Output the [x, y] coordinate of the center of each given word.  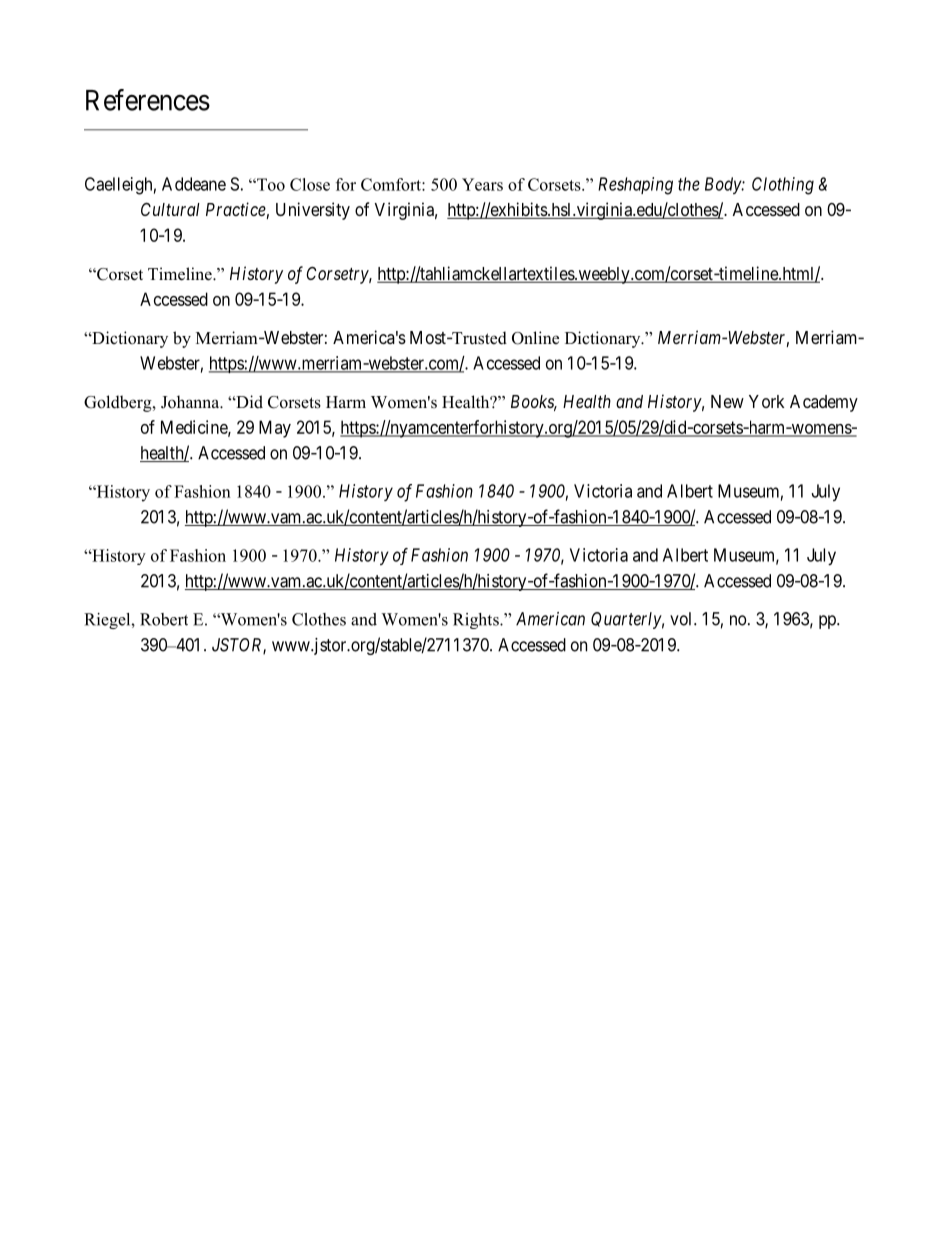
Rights [477, 621]
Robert [164, 619]
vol [682, 619]
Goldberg [119, 403]
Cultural [170, 209]
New [727, 401]
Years [482, 184]
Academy [824, 403]
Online [535, 338]
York [766, 401]
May [275, 429]
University [313, 211]
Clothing [783, 186]
